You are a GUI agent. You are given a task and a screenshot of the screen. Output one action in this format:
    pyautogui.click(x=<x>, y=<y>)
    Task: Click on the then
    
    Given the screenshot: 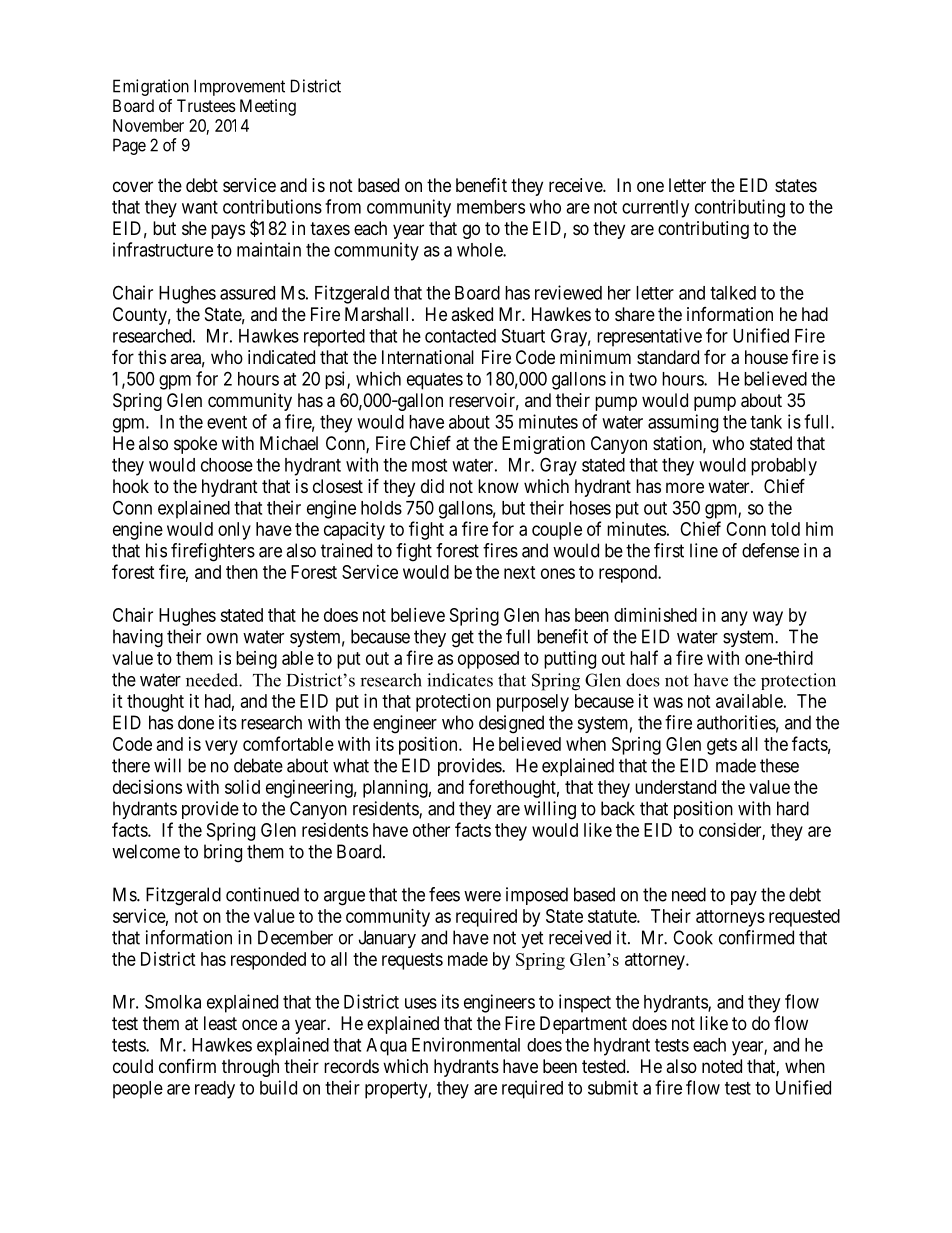 What is the action you would take?
    pyautogui.click(x=242, y=572)
